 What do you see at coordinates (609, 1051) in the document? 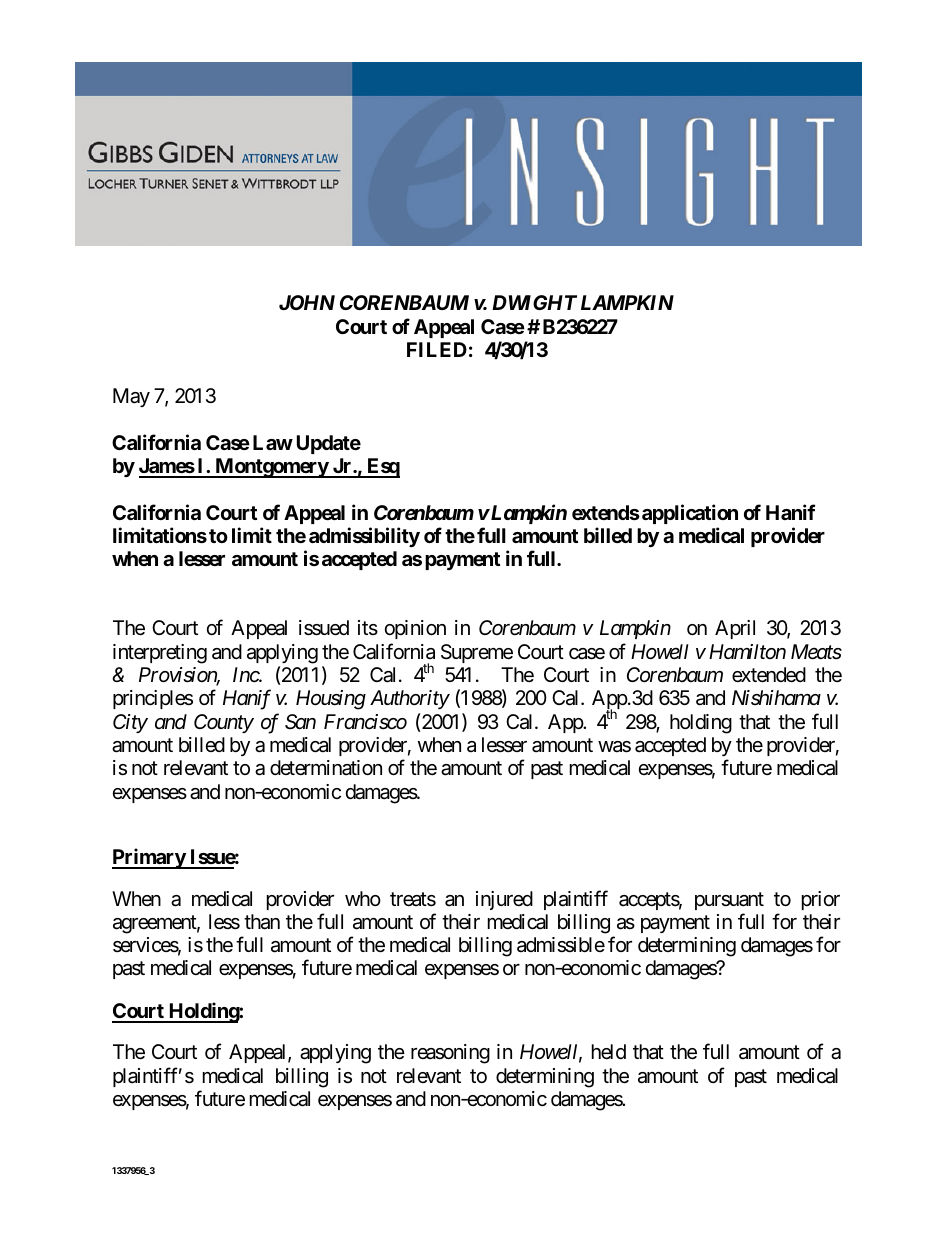
I see `held` at bounding box center [609, 1051].
